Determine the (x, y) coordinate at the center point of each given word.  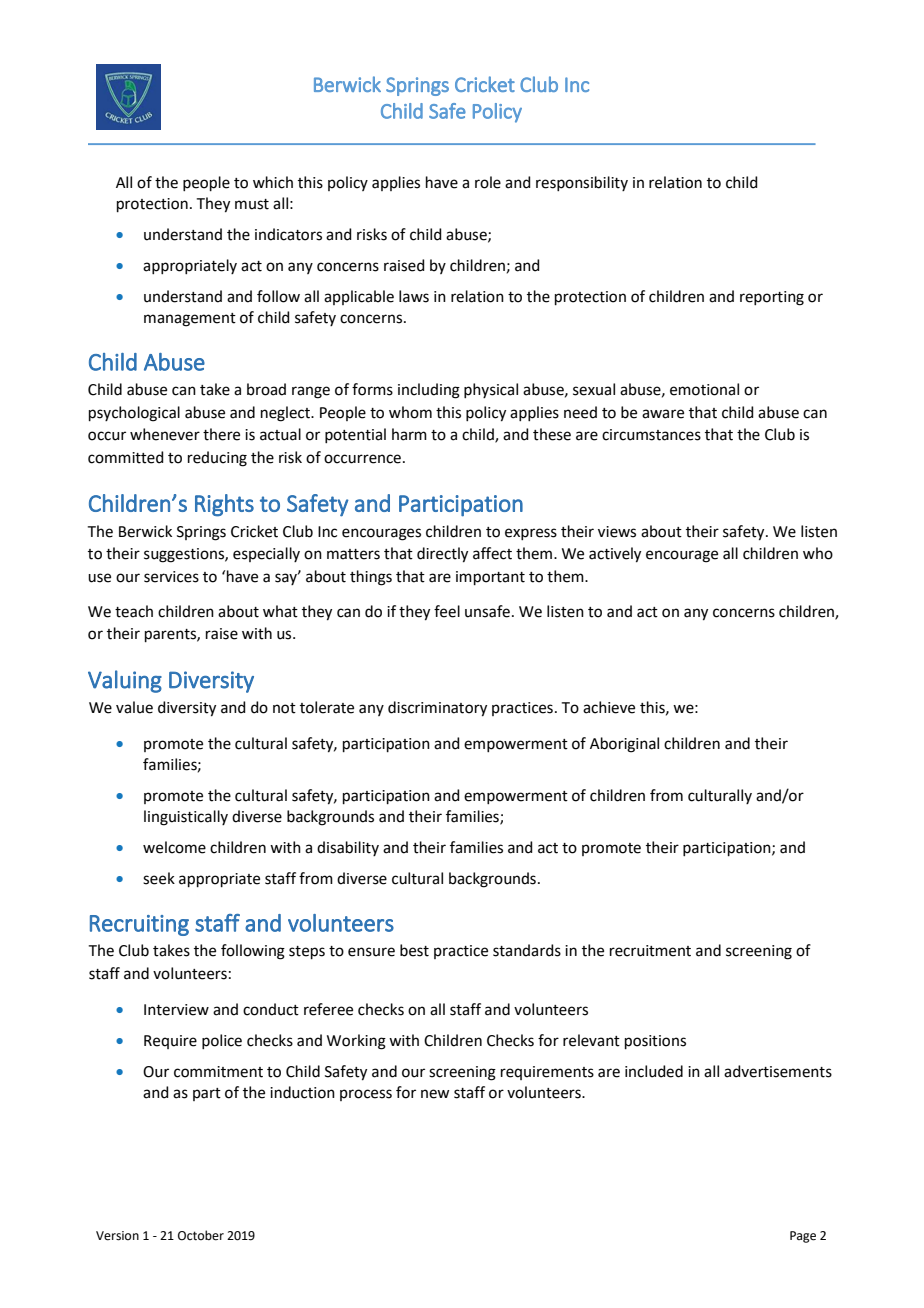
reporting (772, 298)
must (252, 204)
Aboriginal (624, 745)
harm (409, 434)
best (414, 950)
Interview (176, 1010)
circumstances (651, 435)
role (488, 182)
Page (803, 1237)
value (134, 707)
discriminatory (437, 709)
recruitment (650, 951)
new (435, 1094)
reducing (217, 459)
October (201, 1235)
